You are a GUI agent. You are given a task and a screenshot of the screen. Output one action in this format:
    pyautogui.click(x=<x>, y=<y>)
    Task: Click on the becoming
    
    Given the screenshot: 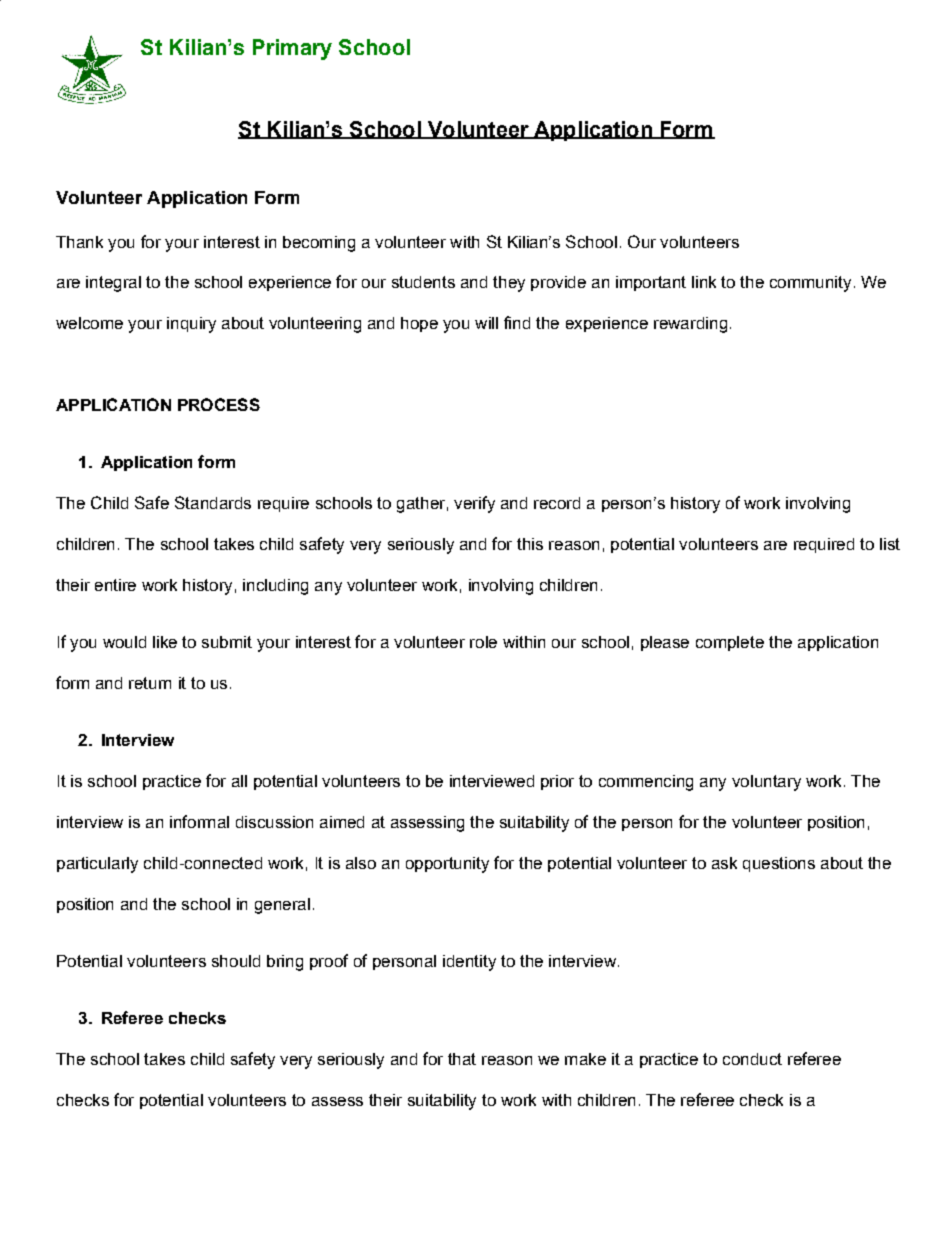 What is the action you would take?
    pyautogui.click(x=319, y=244)
